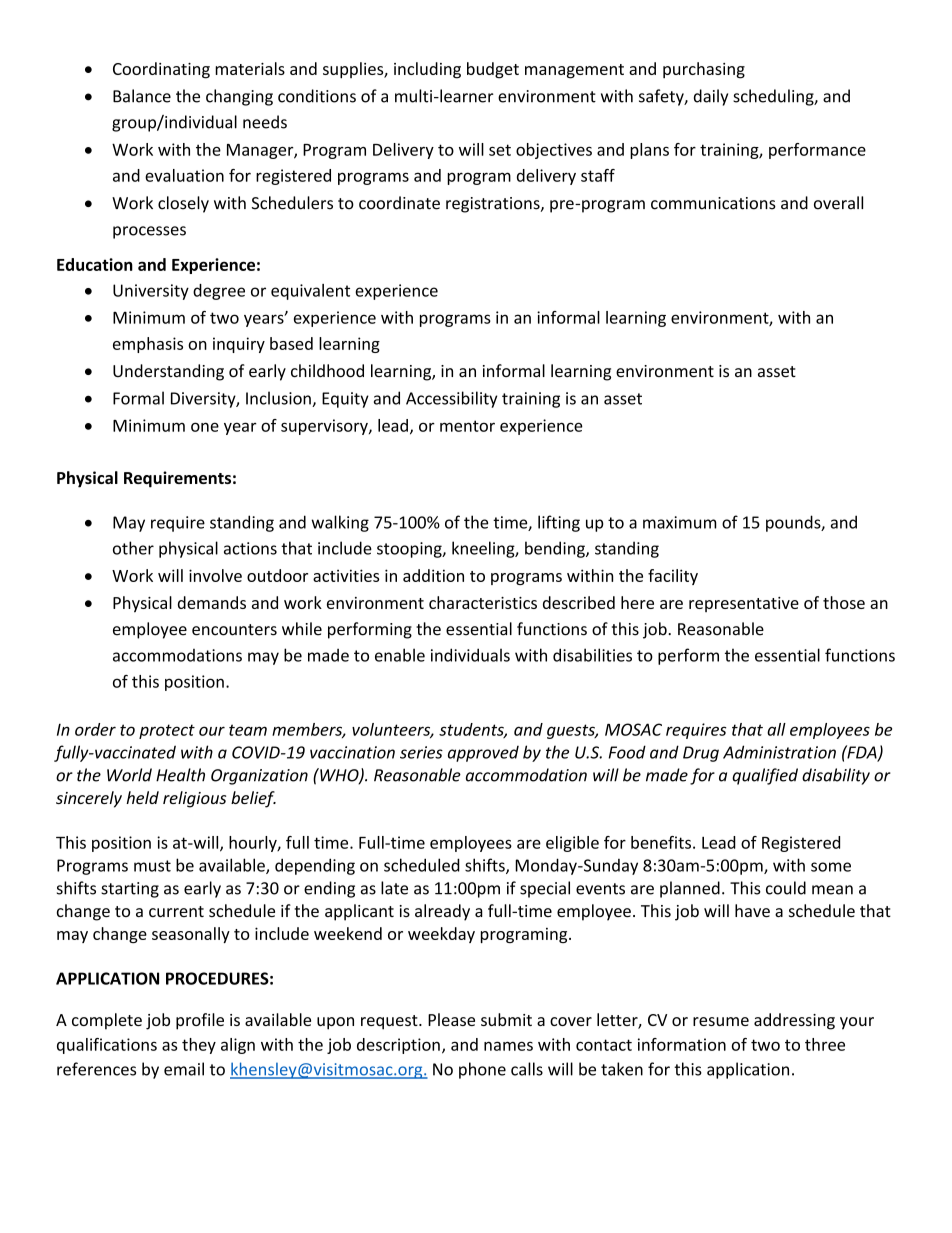 The width and height of the image is (952, 1233). What do you see at coordinates (433, 575) in the image?
I see `addition` at bounding box center [433, 575].
